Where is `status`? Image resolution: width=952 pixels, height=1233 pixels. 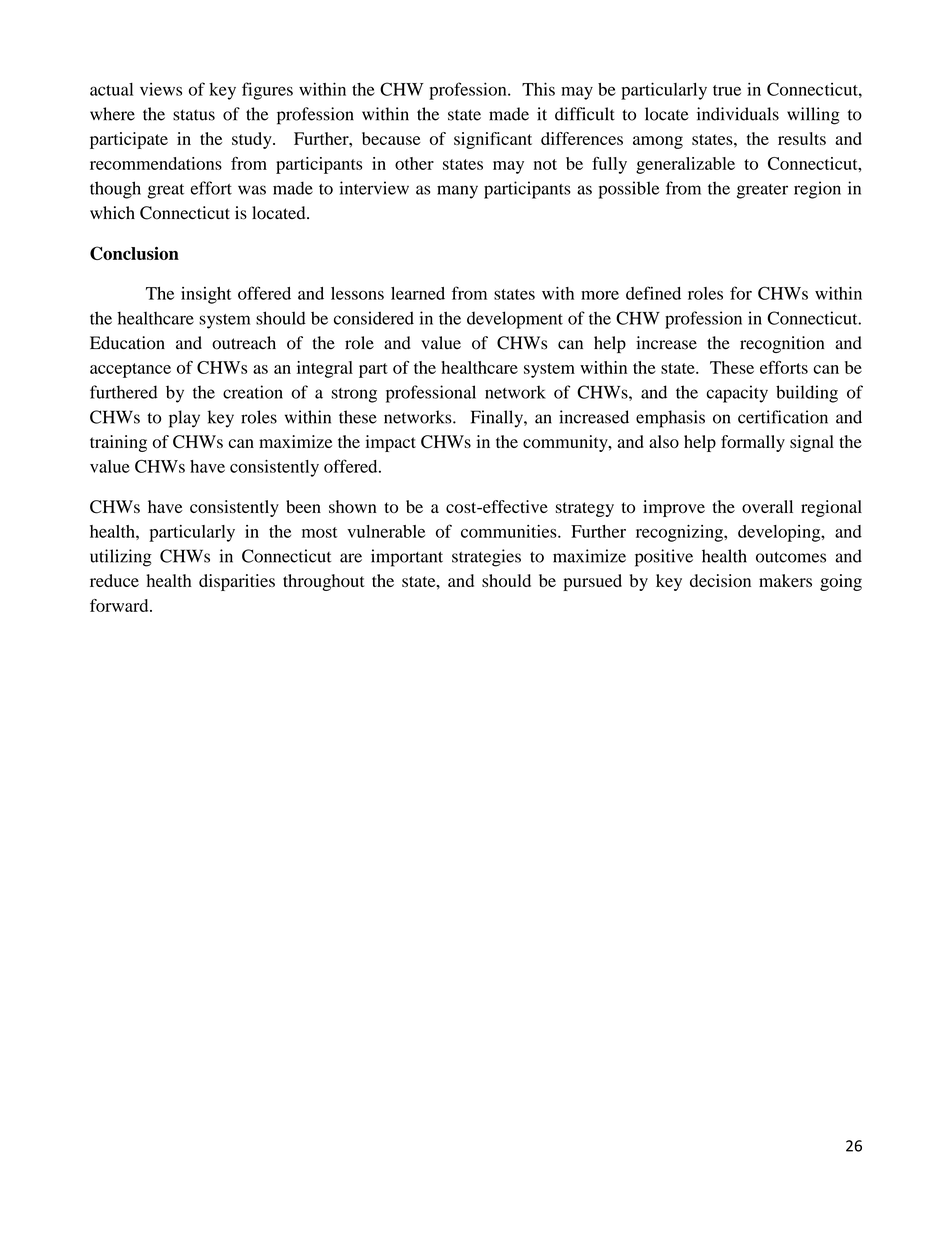
status is located at coordinates (194, 115).
